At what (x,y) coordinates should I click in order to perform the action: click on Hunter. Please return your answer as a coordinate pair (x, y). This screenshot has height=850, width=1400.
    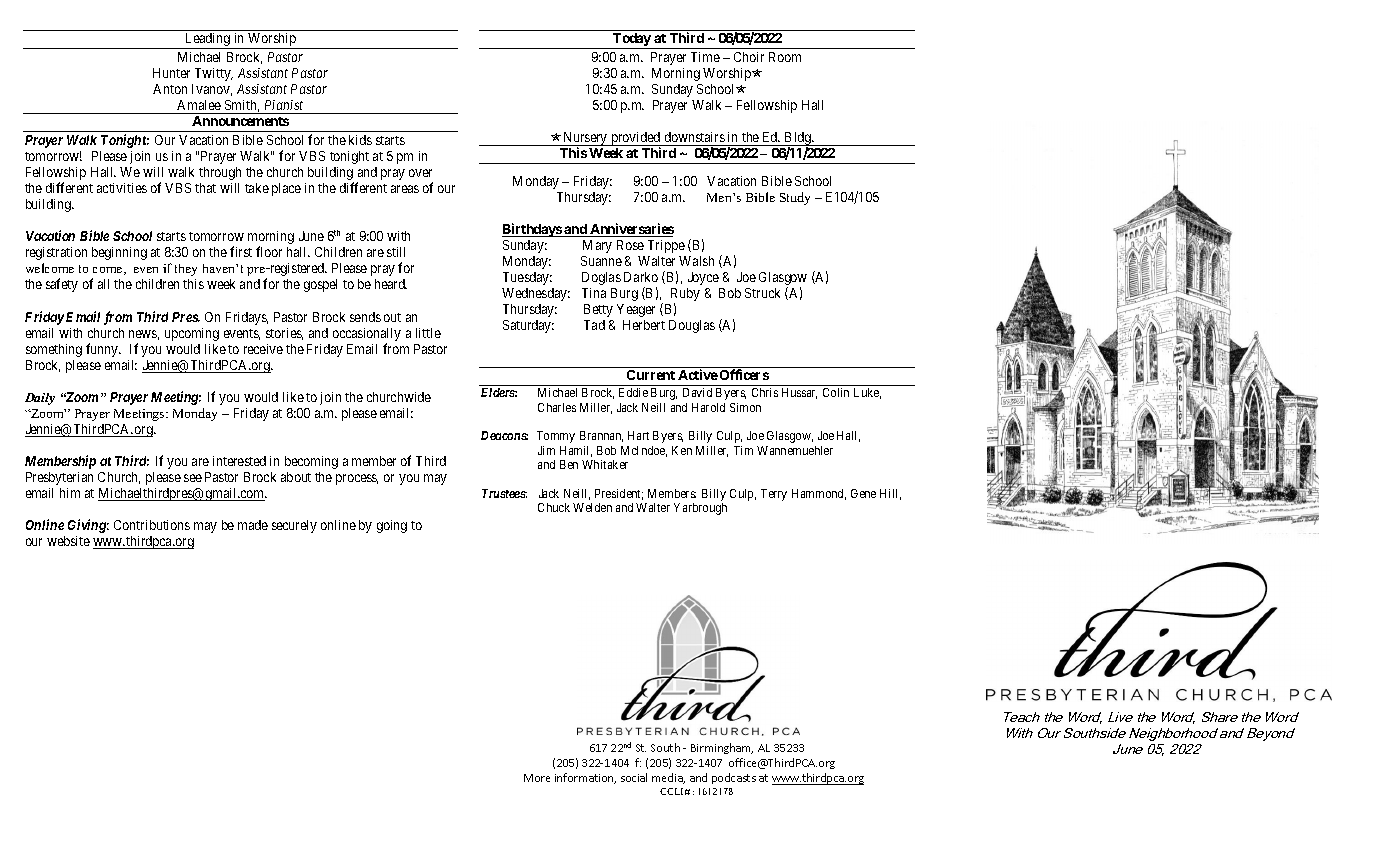
    Looking at the image, I should click on (171, 73).
